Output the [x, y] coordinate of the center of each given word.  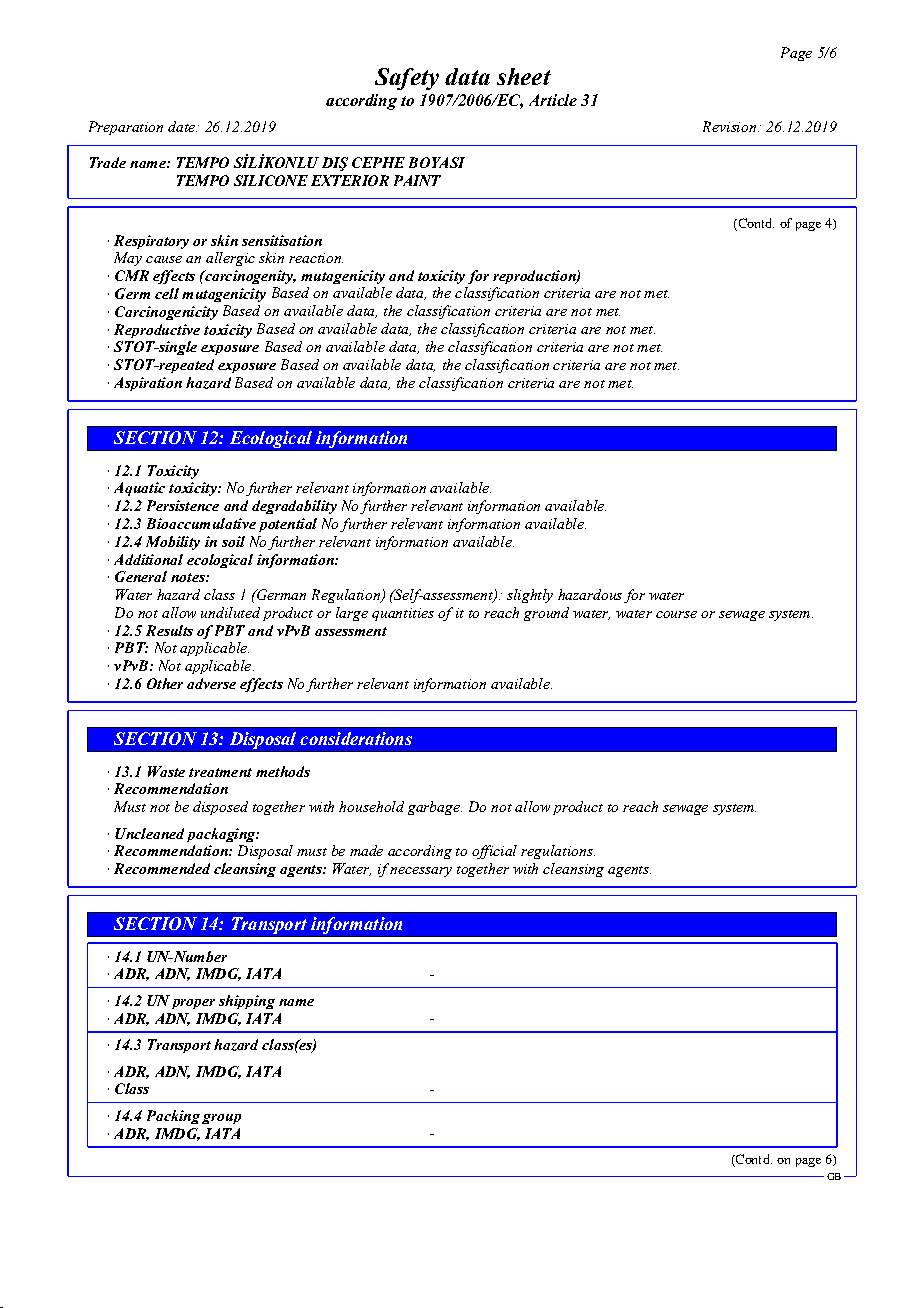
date [182, 126]
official [494, 852]
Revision [729, 126]
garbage [435, 808]
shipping [247, 1002]
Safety [407, 79]
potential [288, 525]
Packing [173, 1117]
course [676, 614]
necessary [421, 872]
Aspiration [148, 384]
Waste [166, 771]
